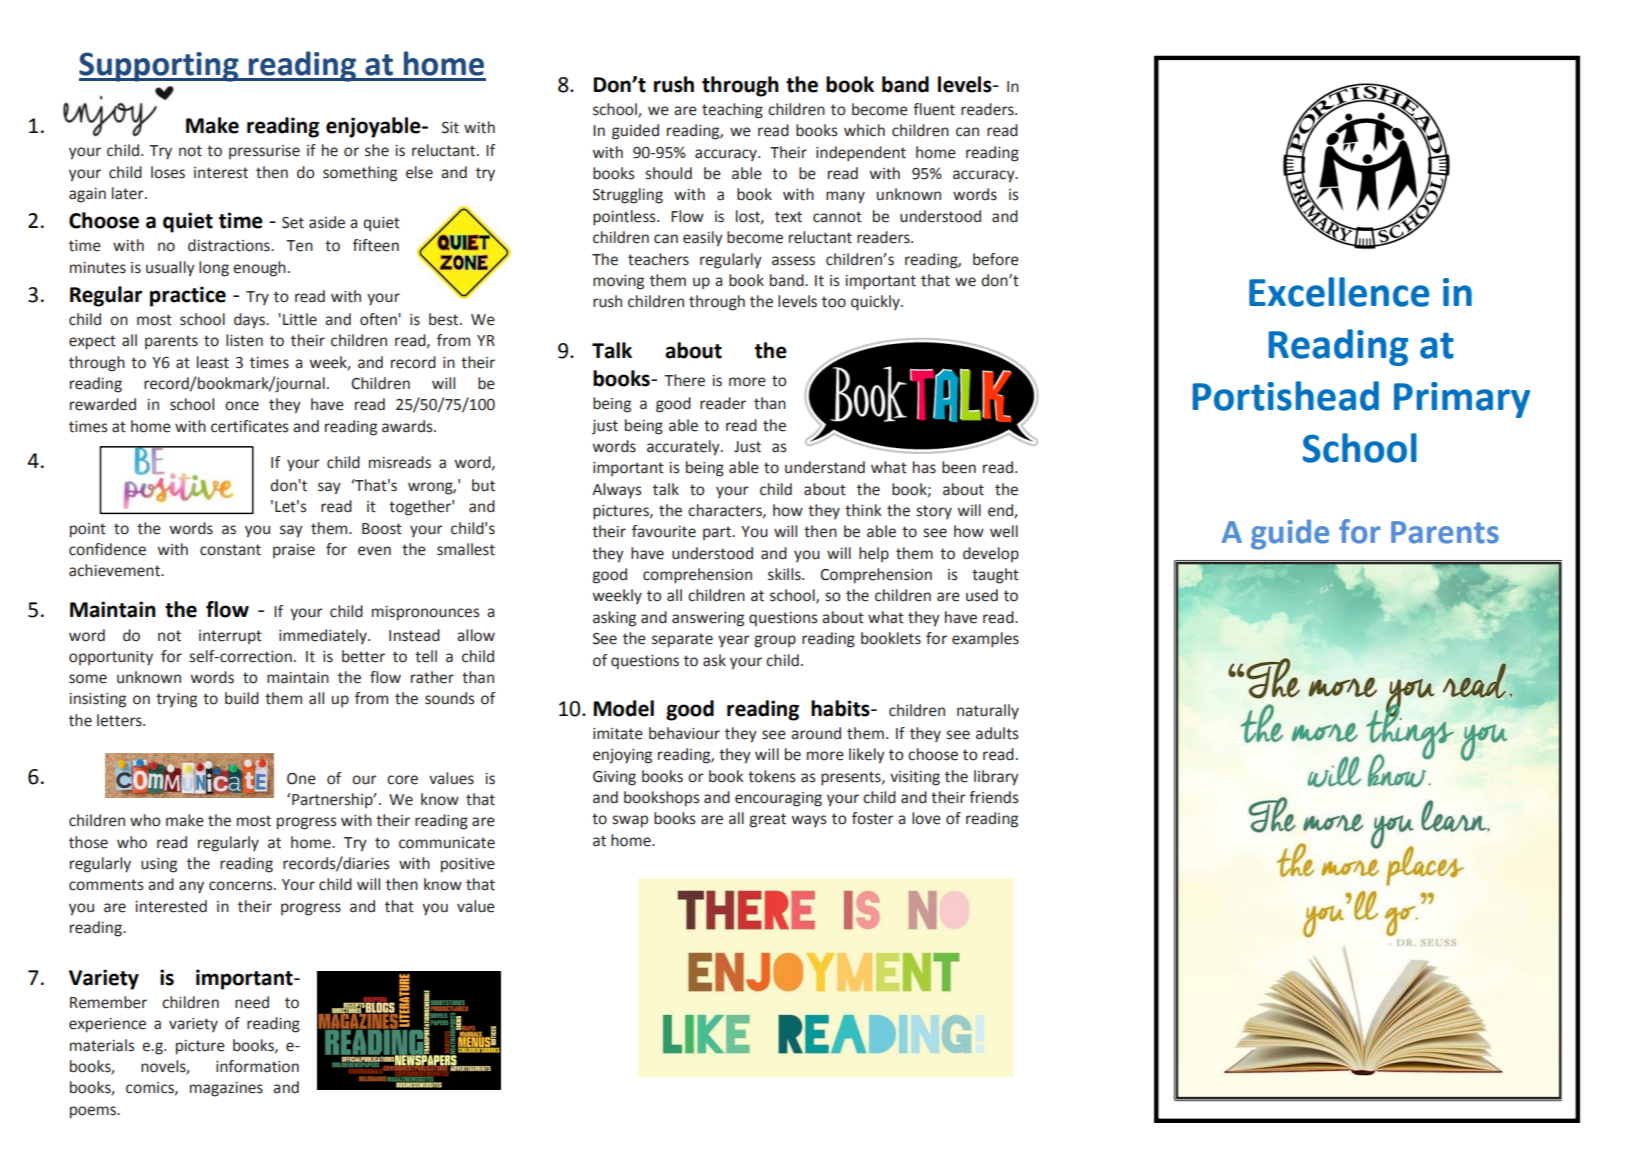  What do you see at coordinates (732, 111) in the image?
I see `teaching` at bounding box center [732, 111].
